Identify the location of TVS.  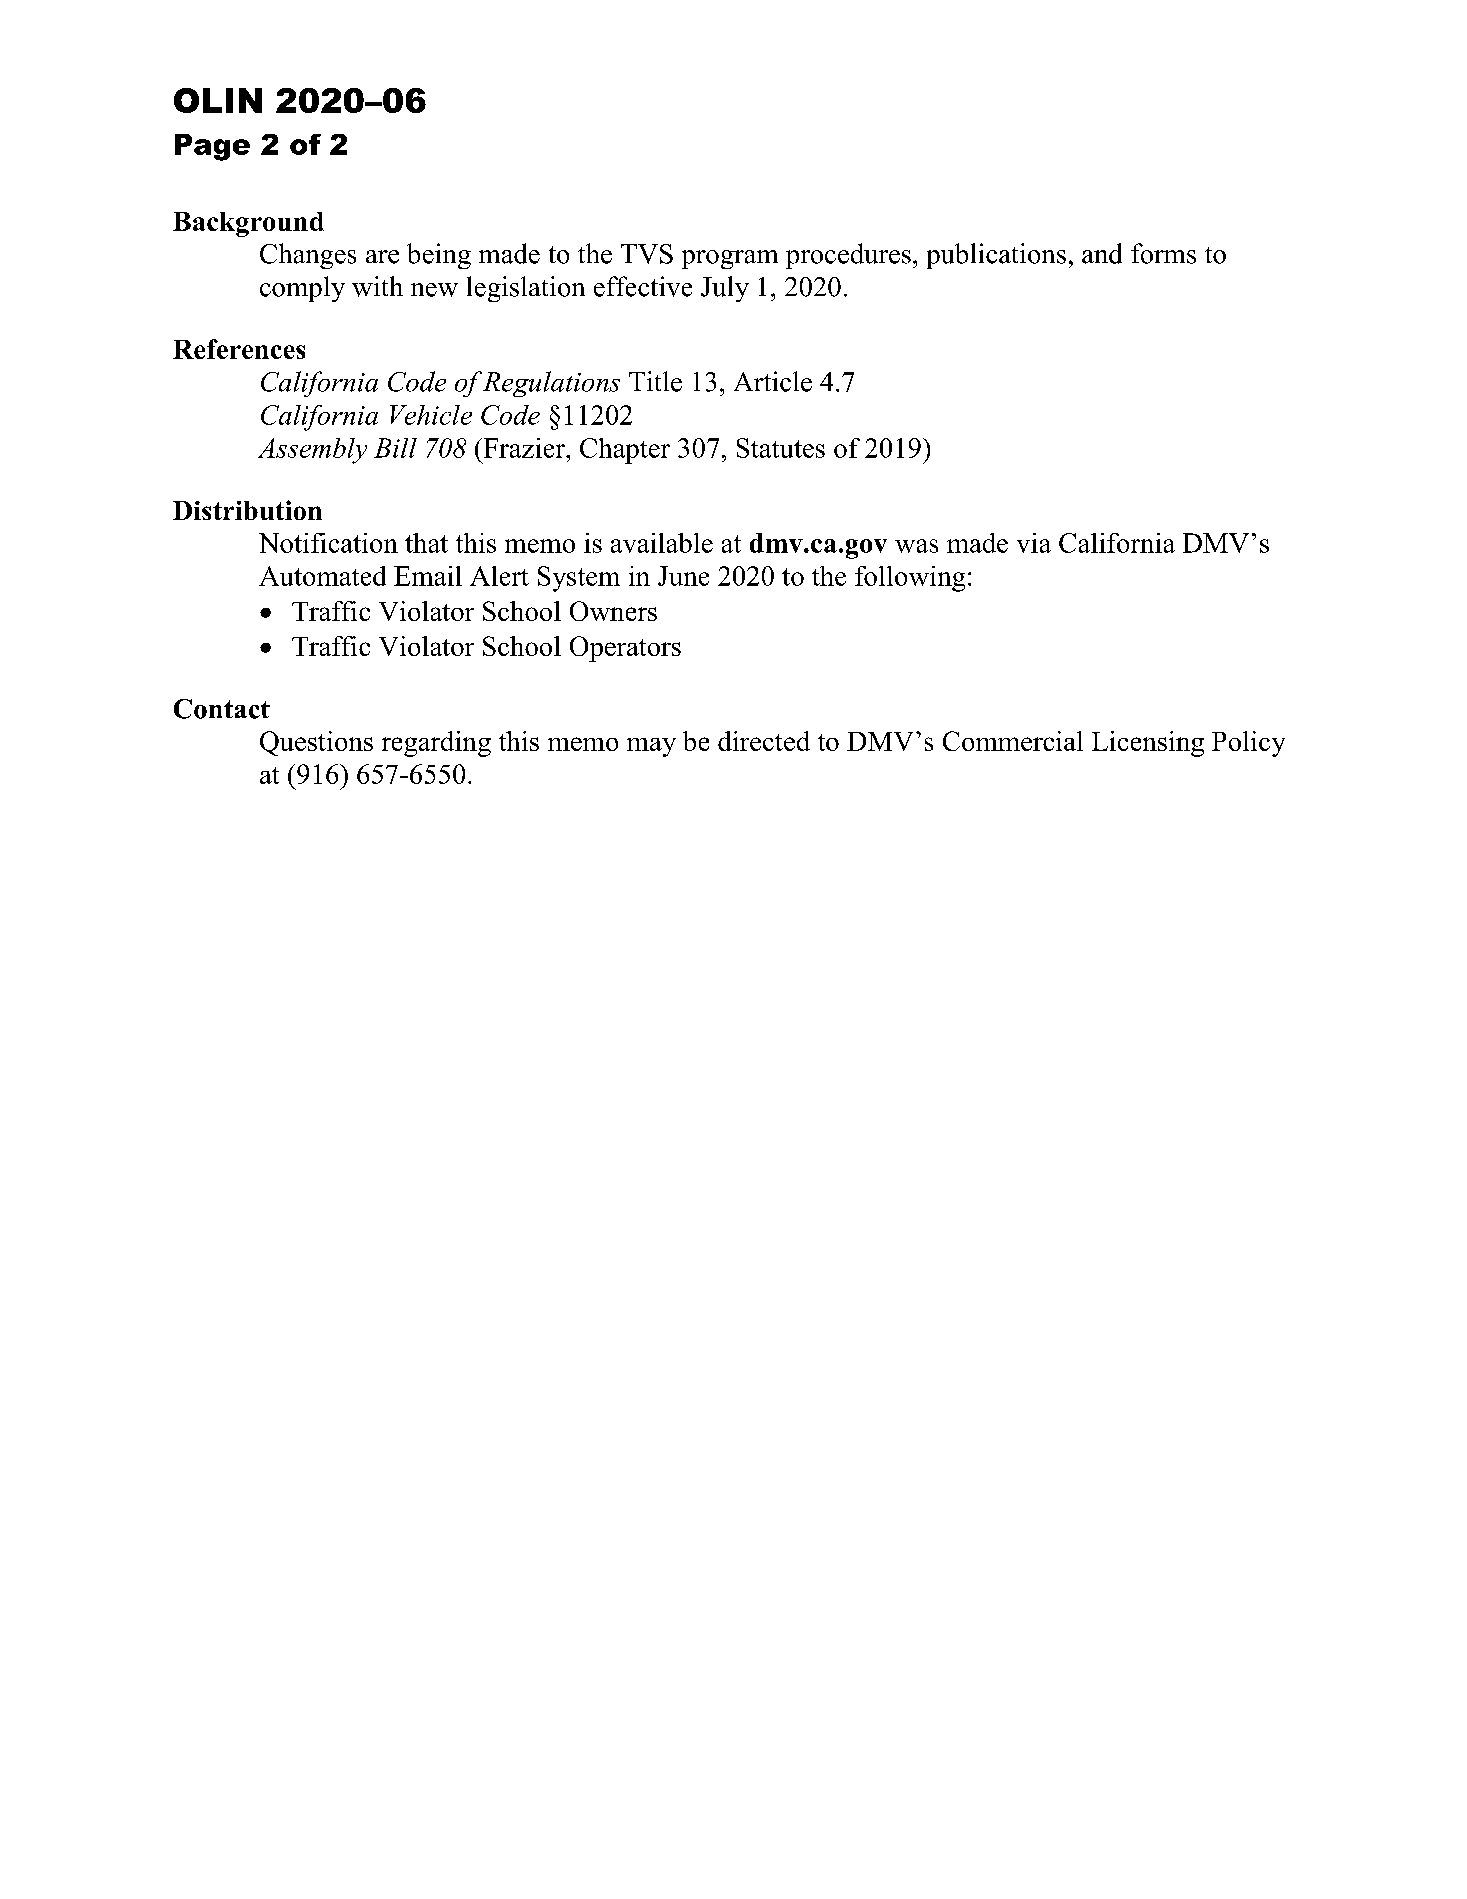
(647, 254).
